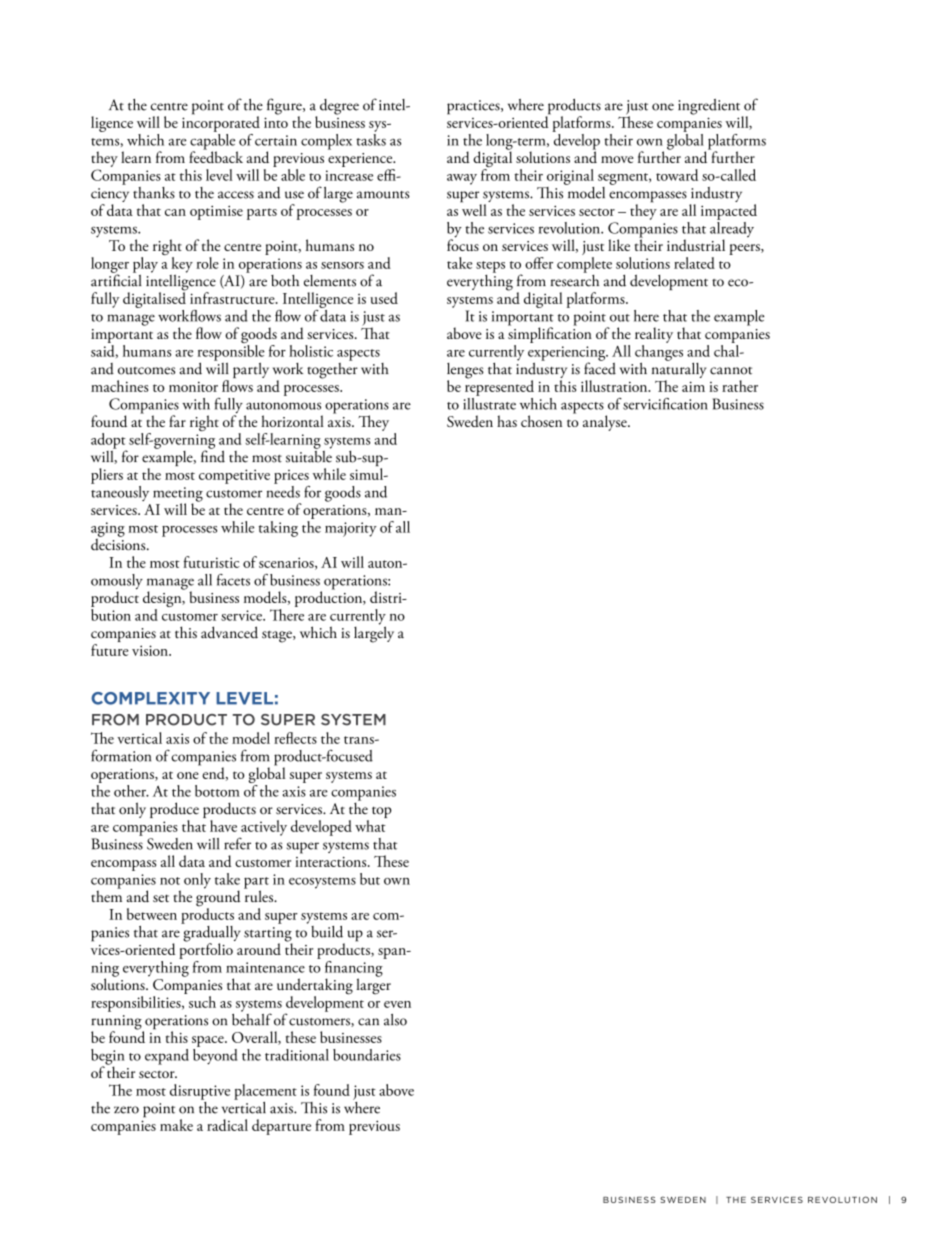 The image size is (952, 1247). What do you see at coordinates (371, 138) in the screenshot?
I see `tasks` at bounding box center [371, 138].
